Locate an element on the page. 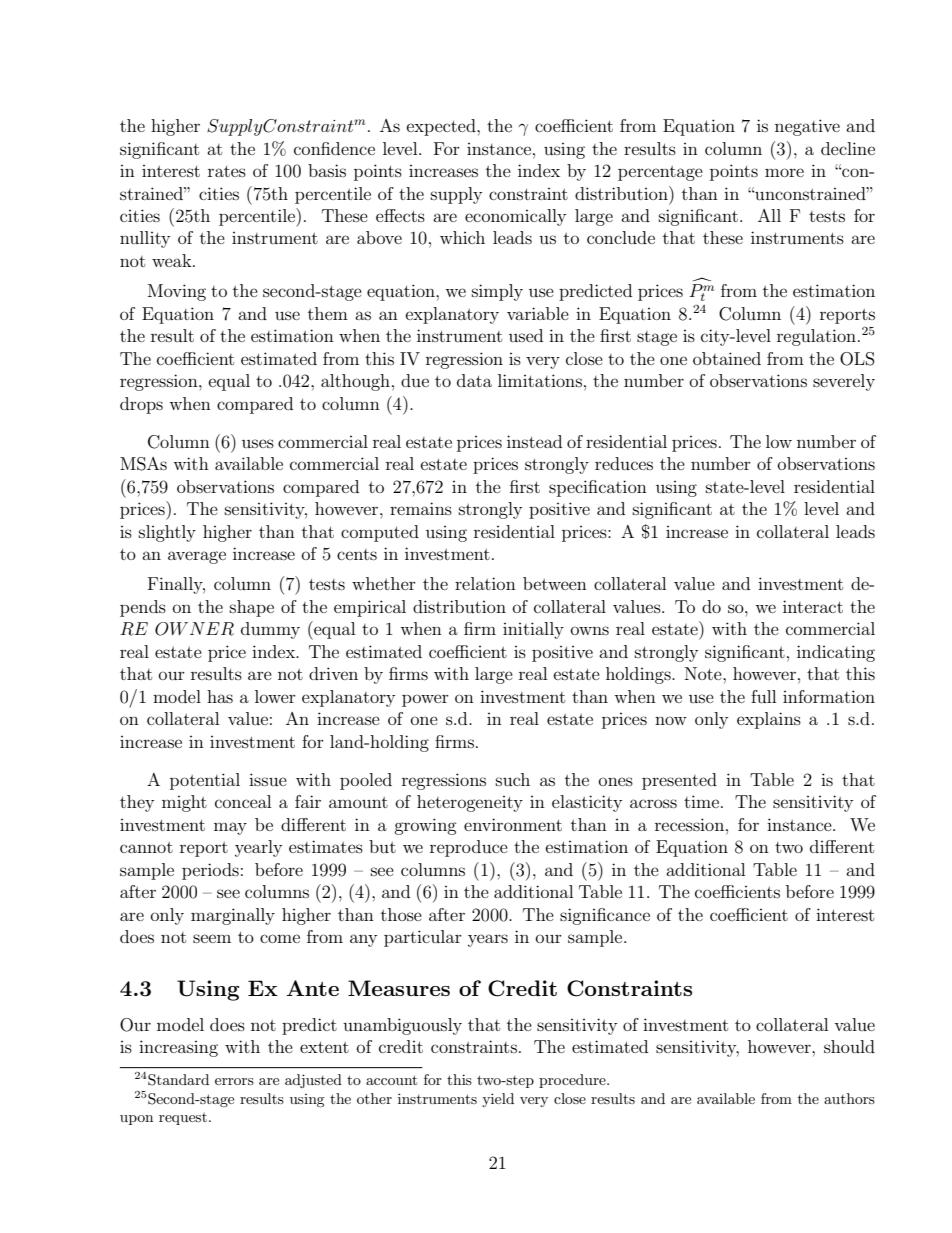  yield is located at coordinates (498, 1100).
